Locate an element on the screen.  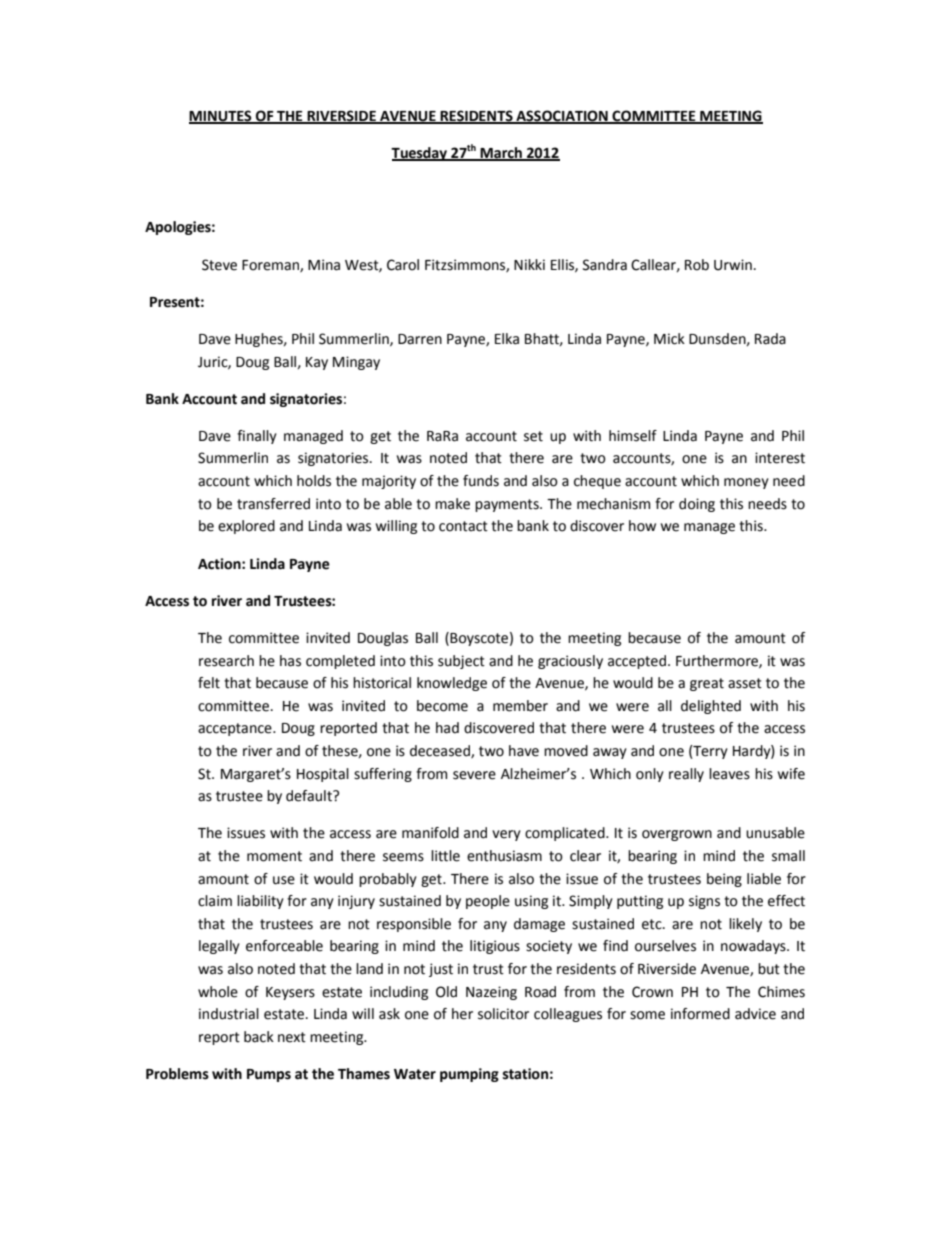
informed is located at coordinates (700, 1014).
